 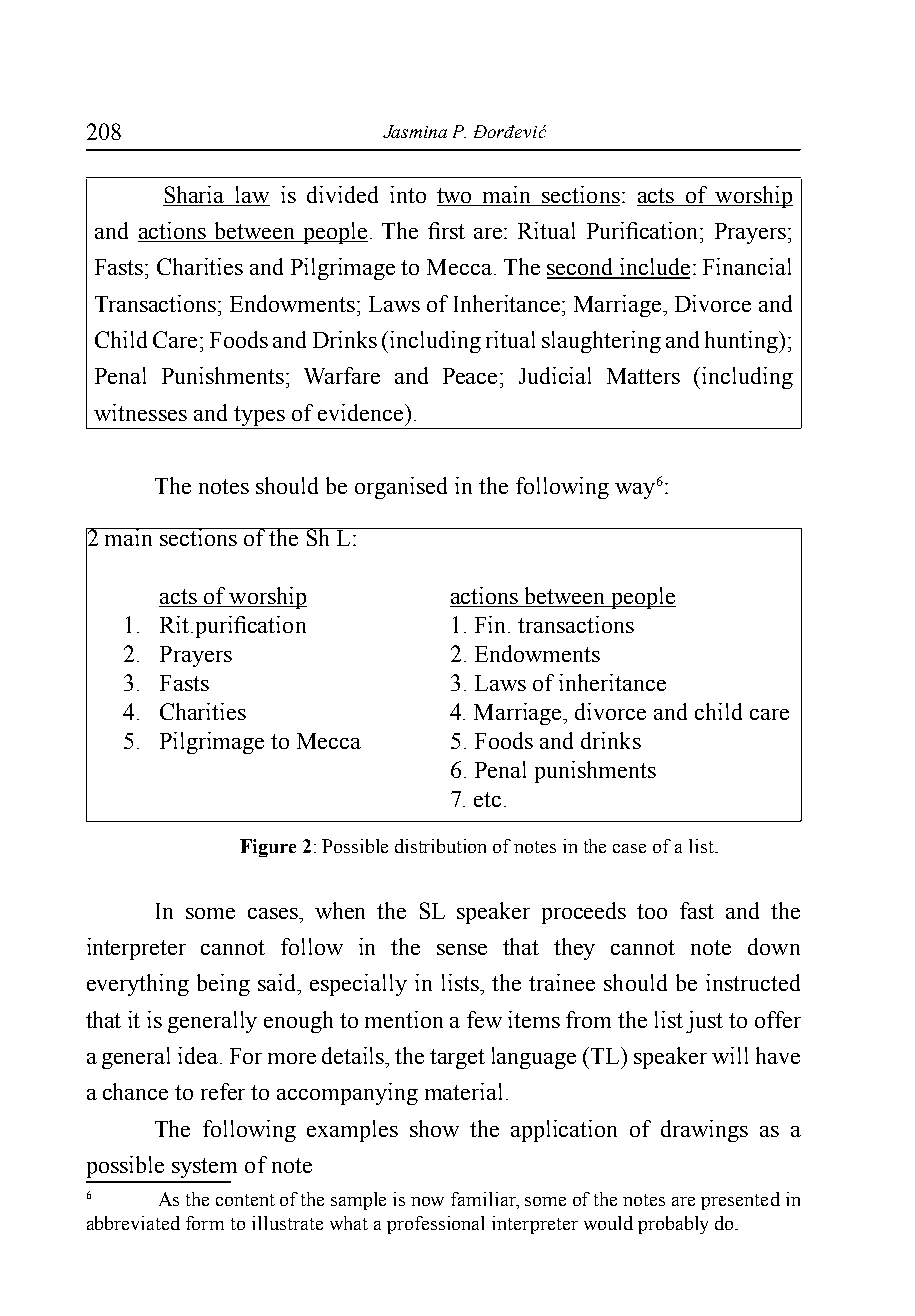 I want to click on too, so click(x=652, y=911).
